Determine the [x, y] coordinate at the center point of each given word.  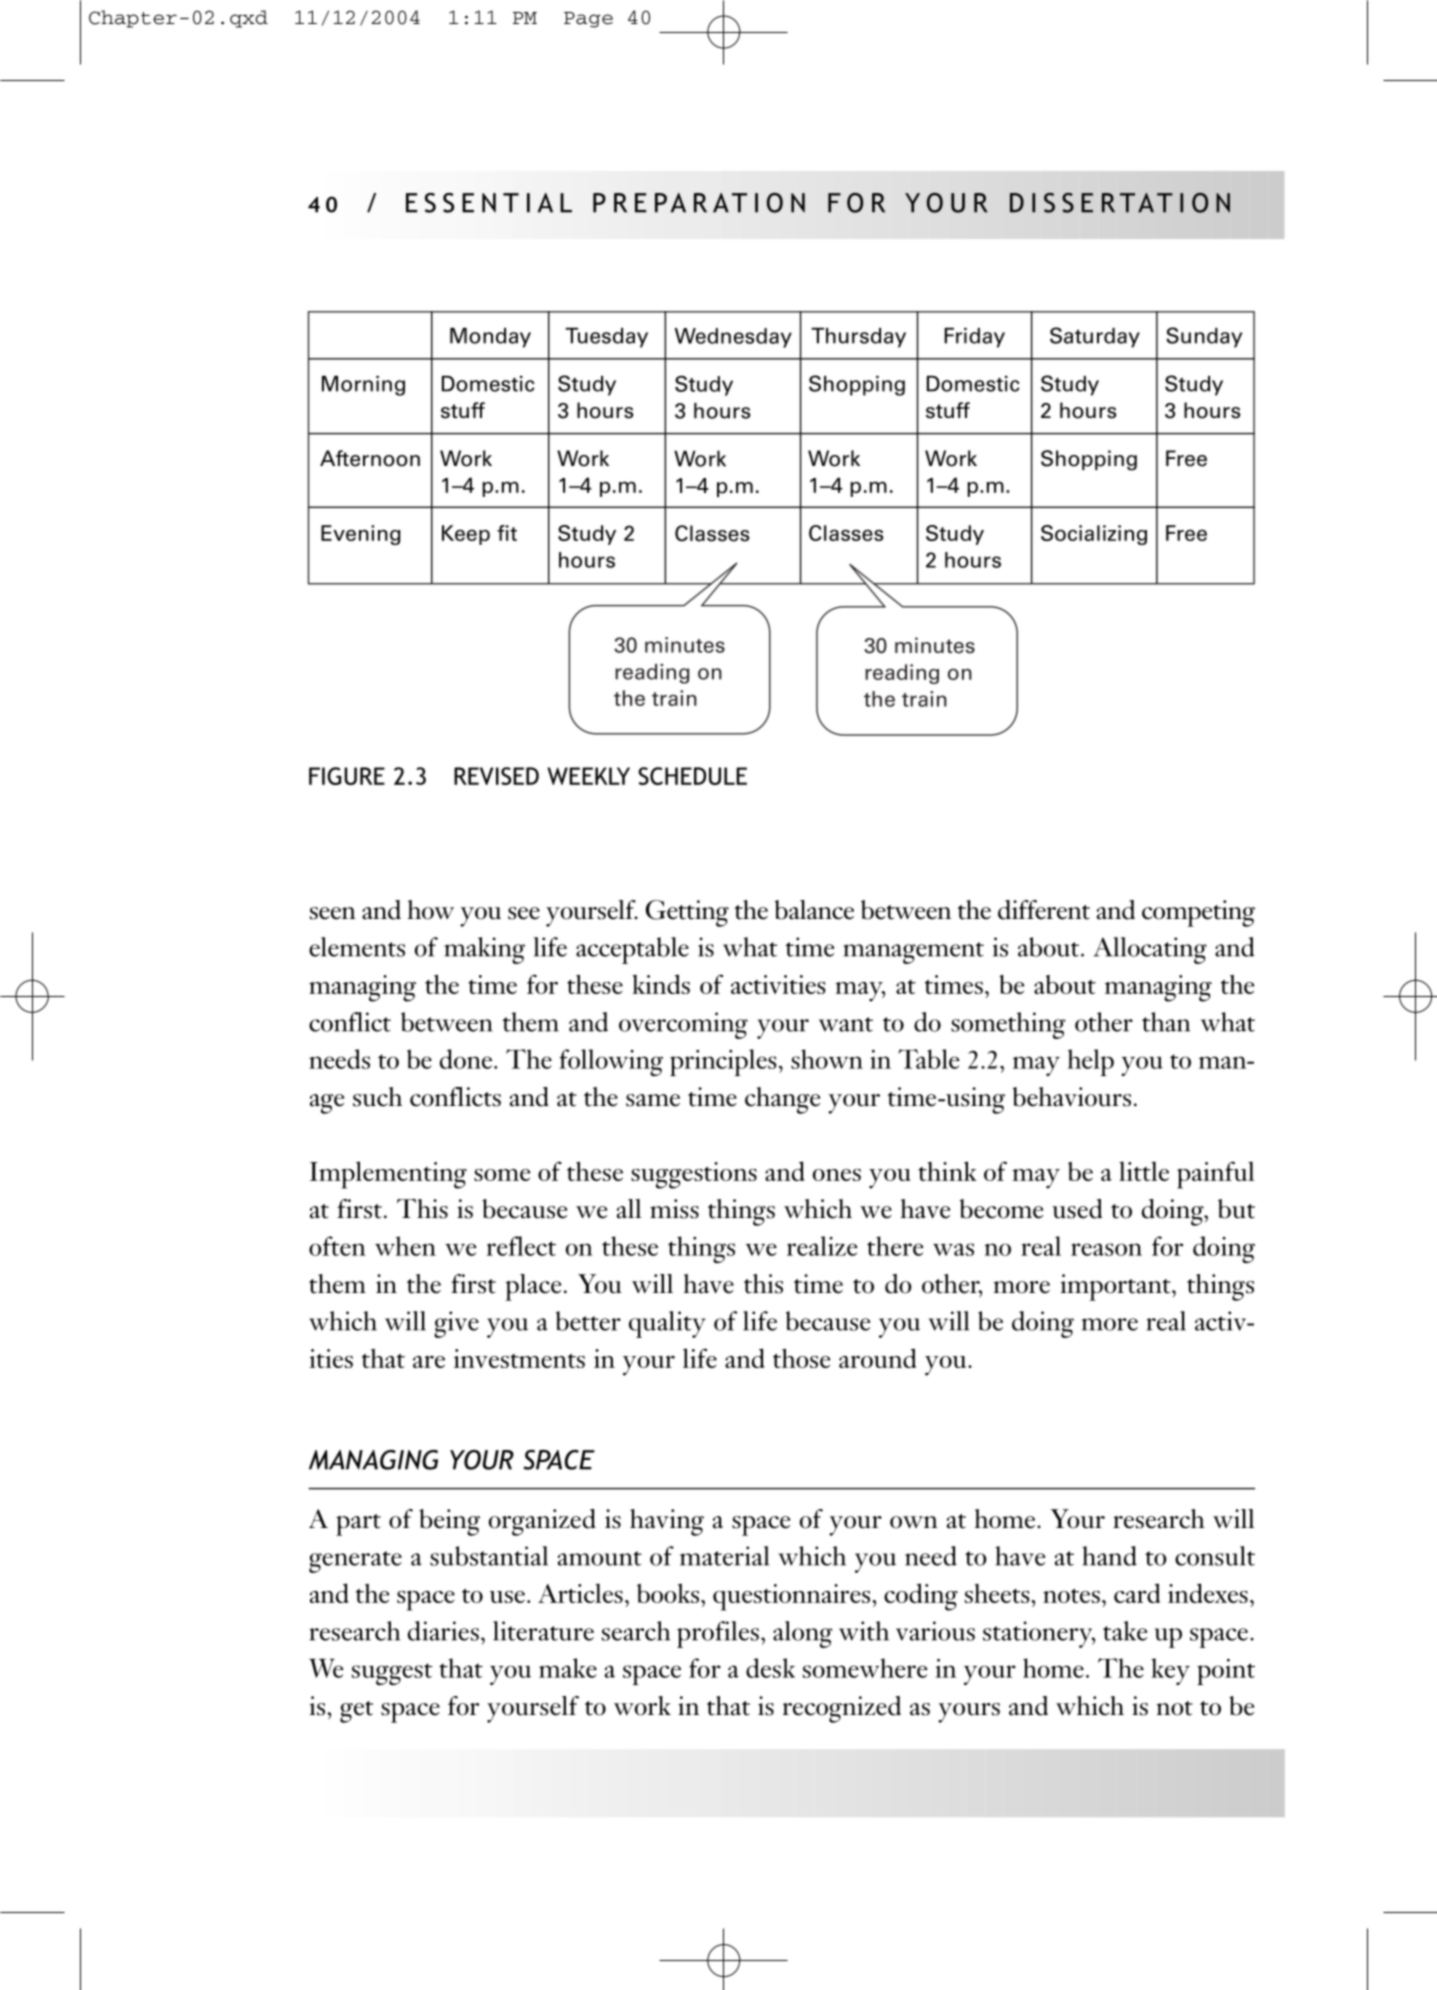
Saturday [1095, 337]
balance [814, 910]
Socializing [1094, 535]
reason [1106, 1249]
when [405, 1246]
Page [588, 20]
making [484, 950]
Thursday [858, 338]
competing [1198, 913]
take [1125, 1631]
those [801, 1358]
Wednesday [733, 338]
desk [770, 1668]
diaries [443, 1631]
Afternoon [370, 458]
